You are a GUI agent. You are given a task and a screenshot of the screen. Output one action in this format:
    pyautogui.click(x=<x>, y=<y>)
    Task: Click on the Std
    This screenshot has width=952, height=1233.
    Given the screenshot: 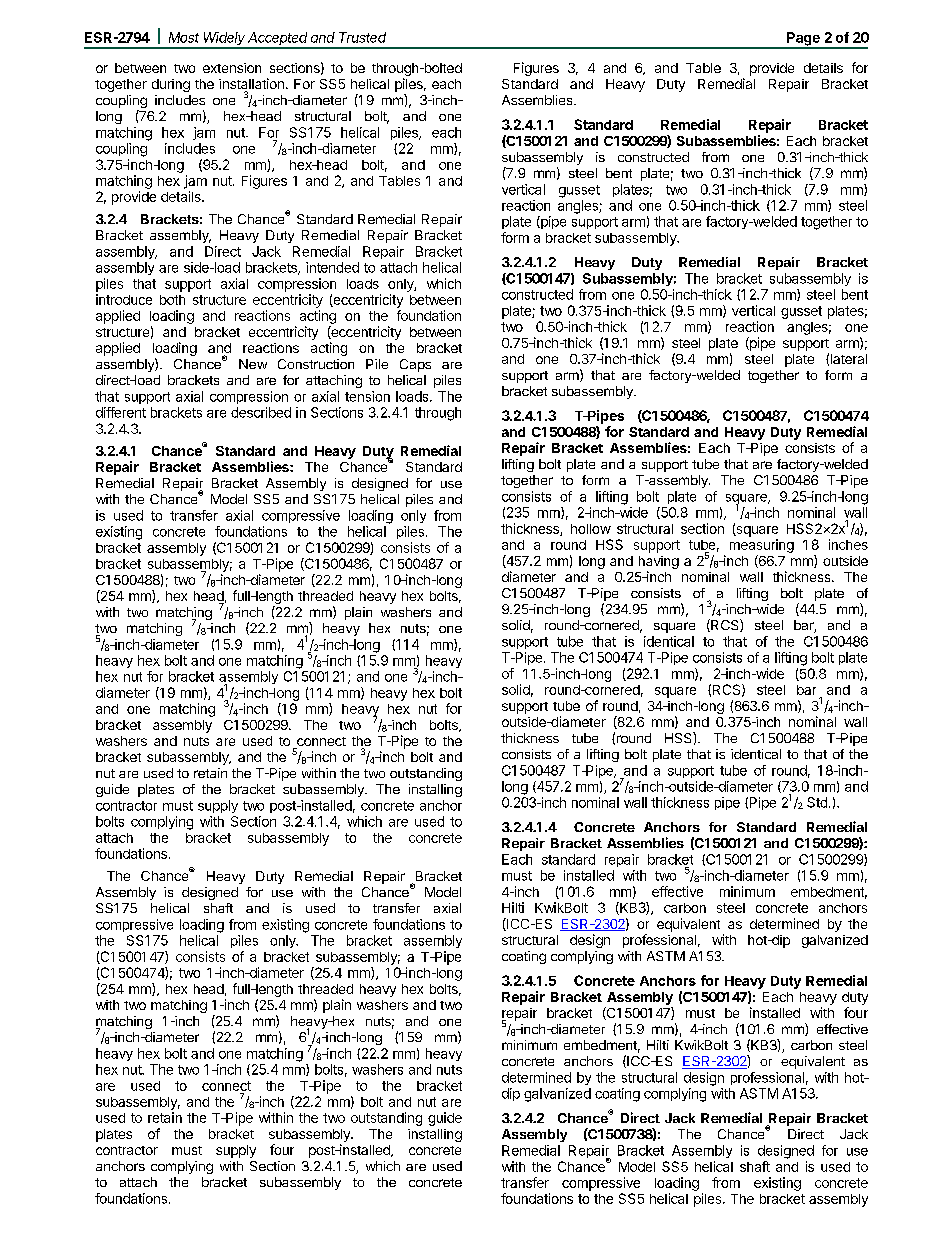 What is the action you would take?
    pyautogui.click(x=817, y=802)
